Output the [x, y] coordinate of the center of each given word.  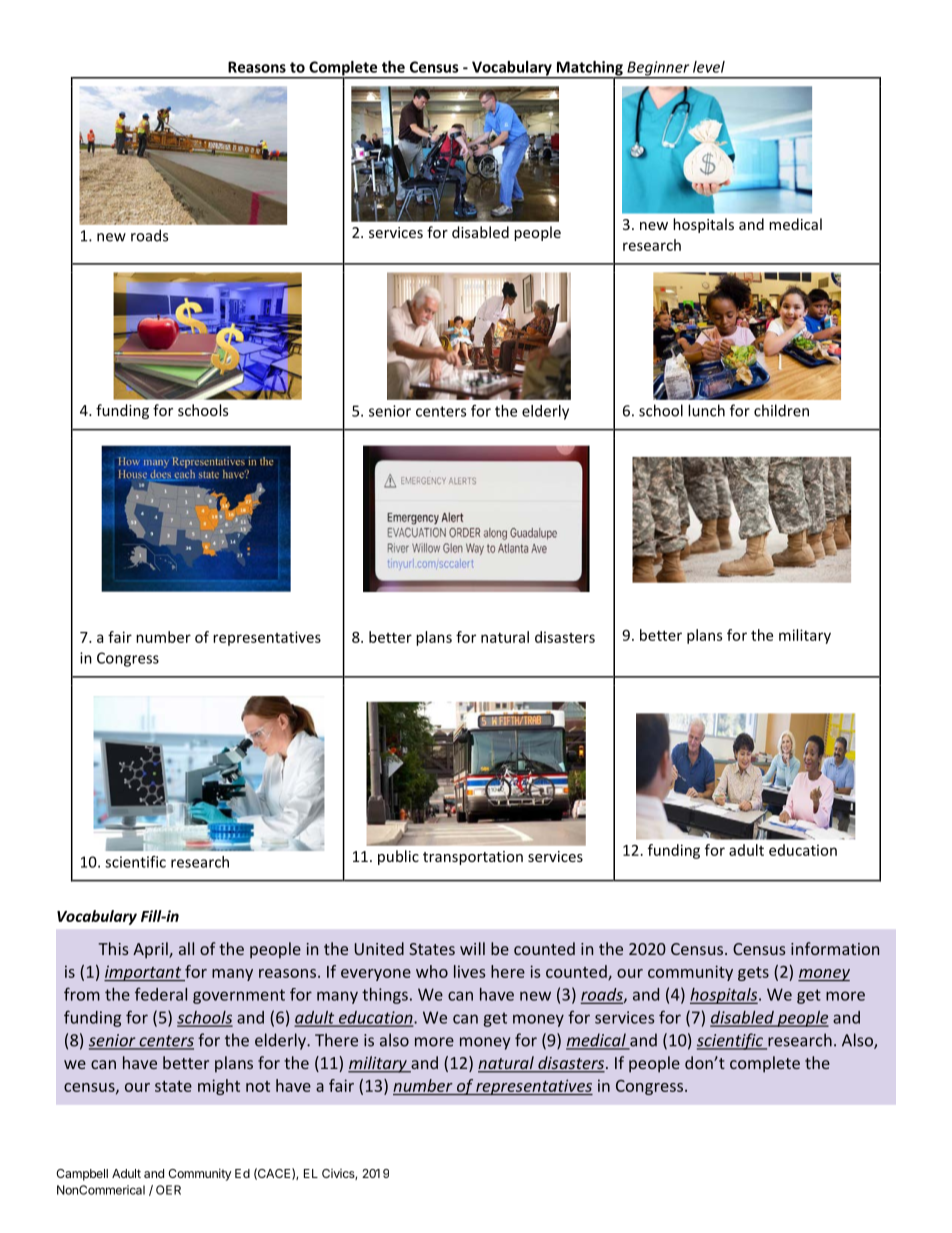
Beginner [658, 69]
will [472, 948]
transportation [473, 858]
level [709, 67]
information [835, 948]
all [186, 948]
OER [168, 1190]
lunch [706, 410]
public [398, 857]
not [258, 1086]
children [781, 410]
